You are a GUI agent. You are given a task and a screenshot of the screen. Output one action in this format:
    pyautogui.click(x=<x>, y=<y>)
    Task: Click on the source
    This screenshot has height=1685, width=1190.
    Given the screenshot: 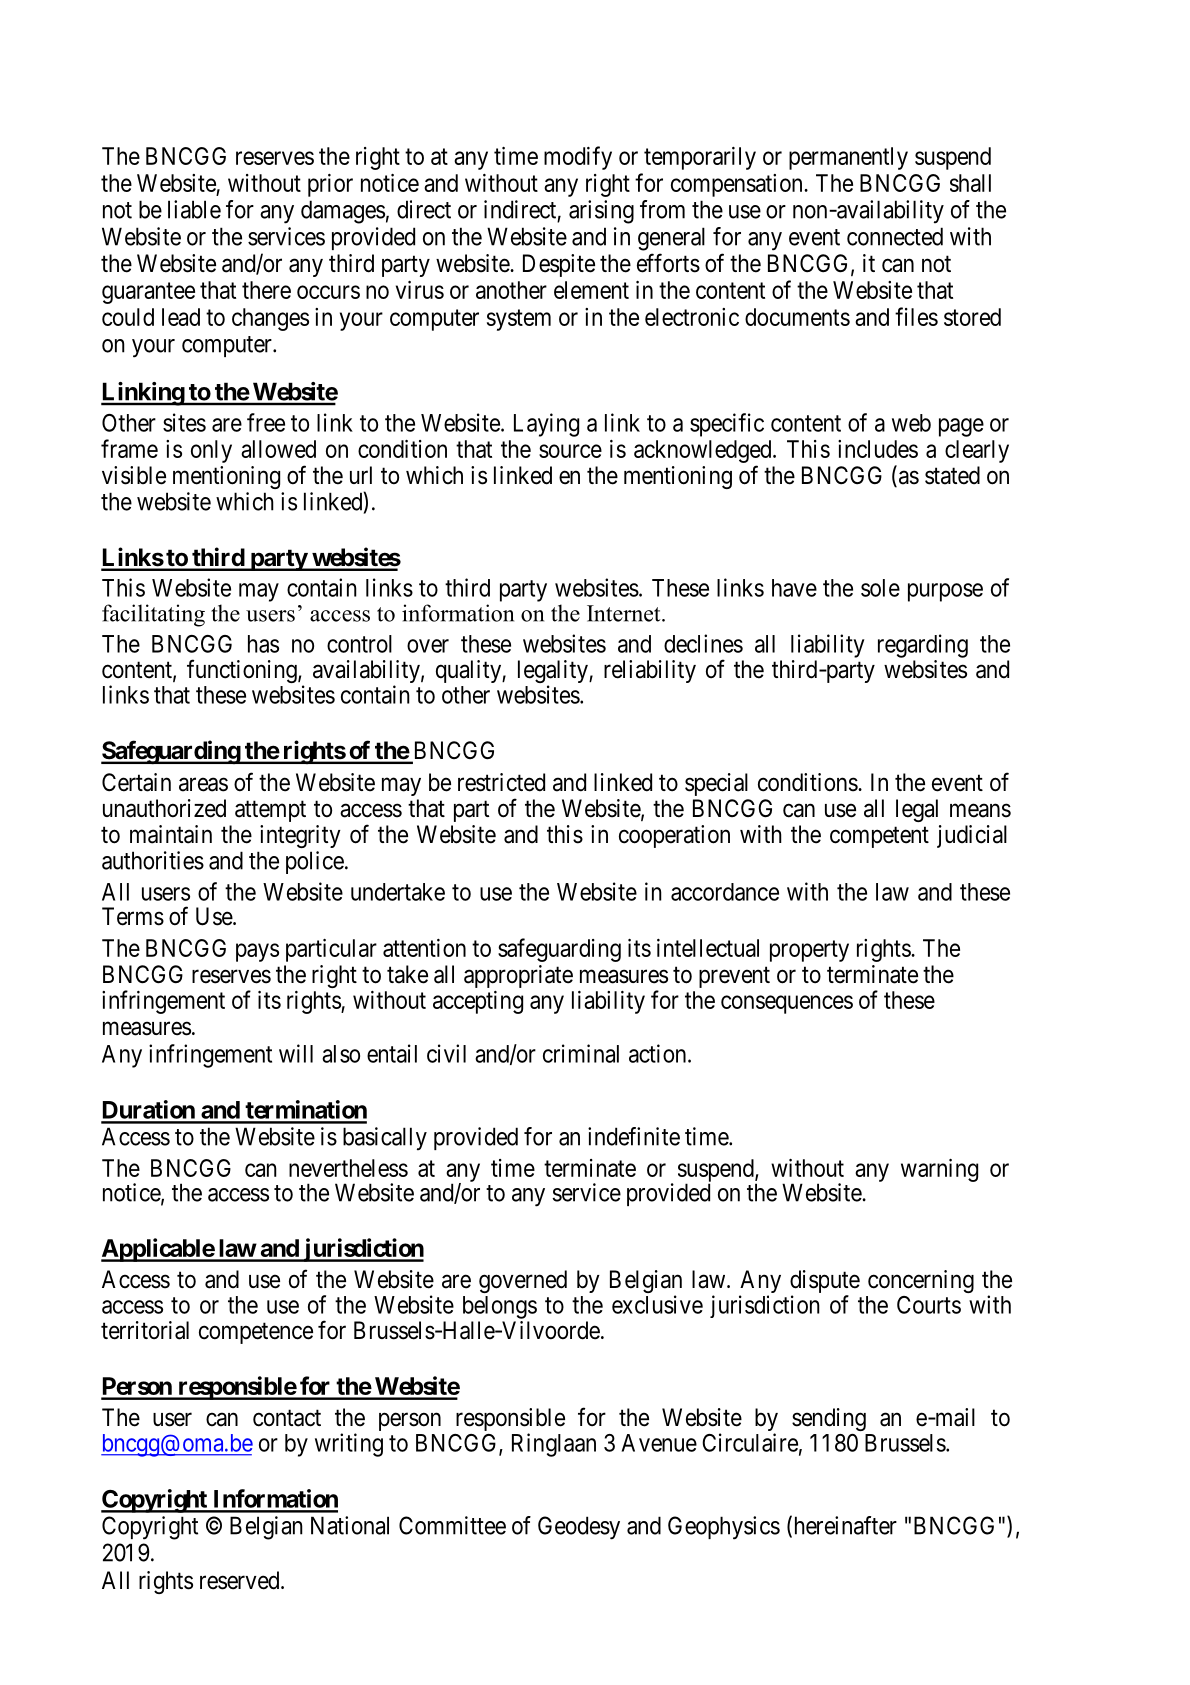 What is the action you would take?
    pyautogui.click(x=570, y=451)
